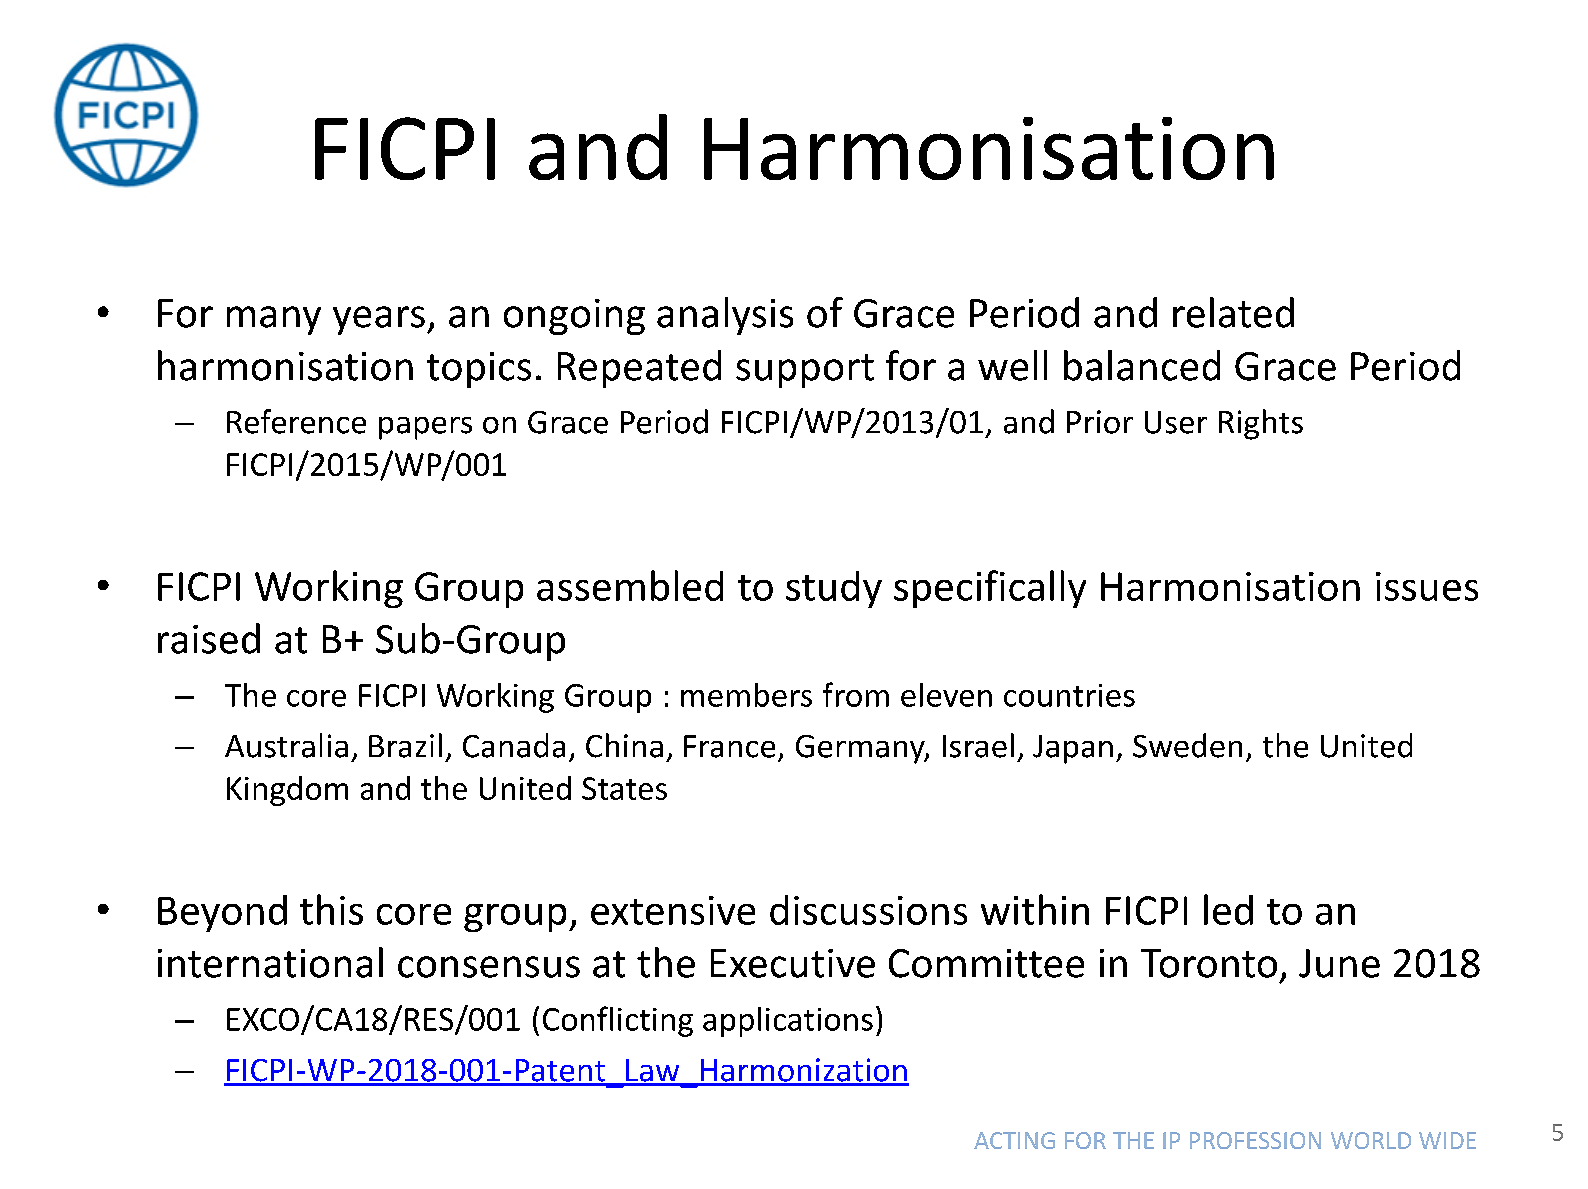  What do you see at coordinates (379, 320) in the screenshot?
I see `years` at bounding box center [379, 320].
